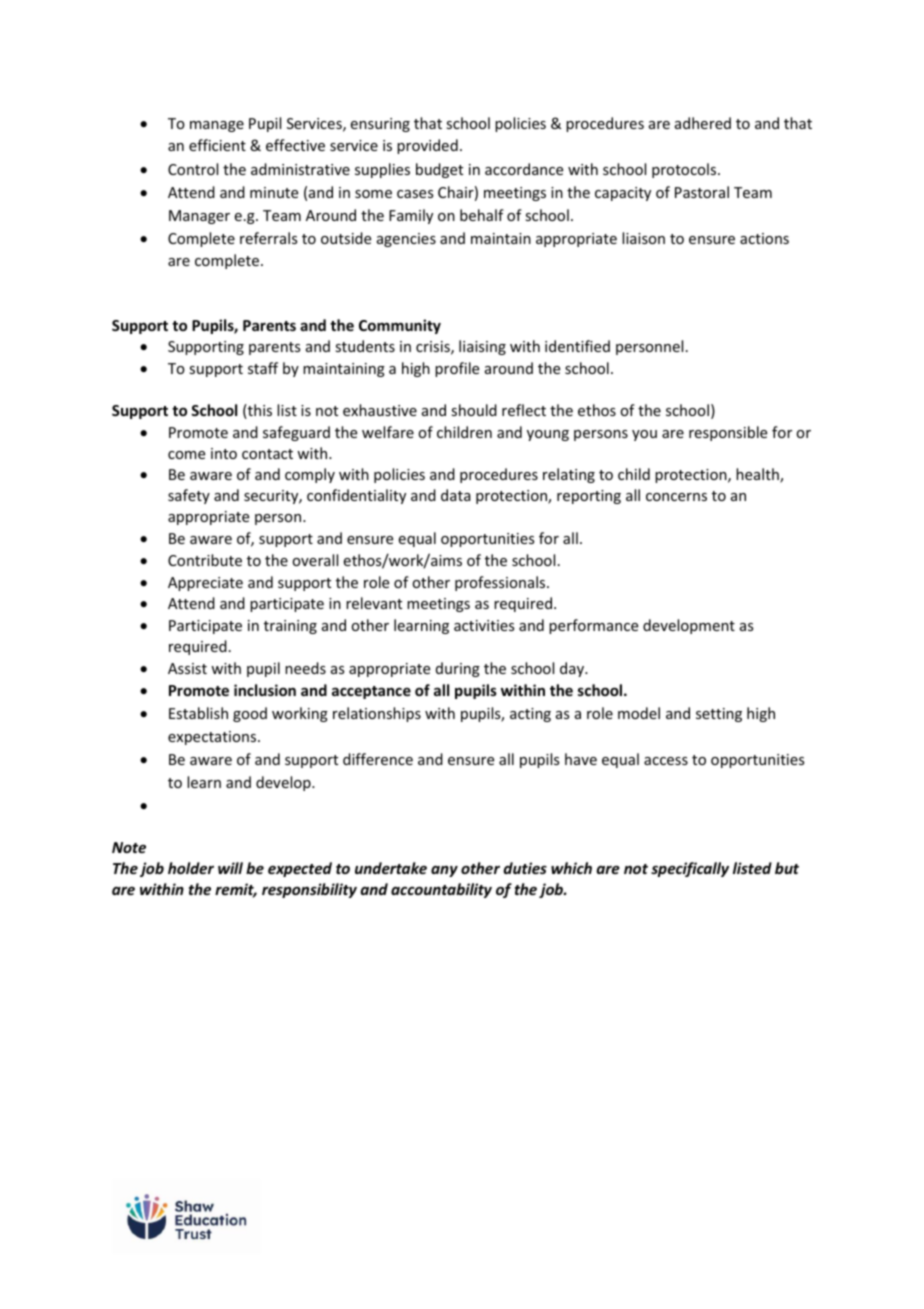 The height and width of the screenshot is (1309, 924). Describe the element at coordinates (728, 433) in the screenshot. I see `responsible` at that location.
